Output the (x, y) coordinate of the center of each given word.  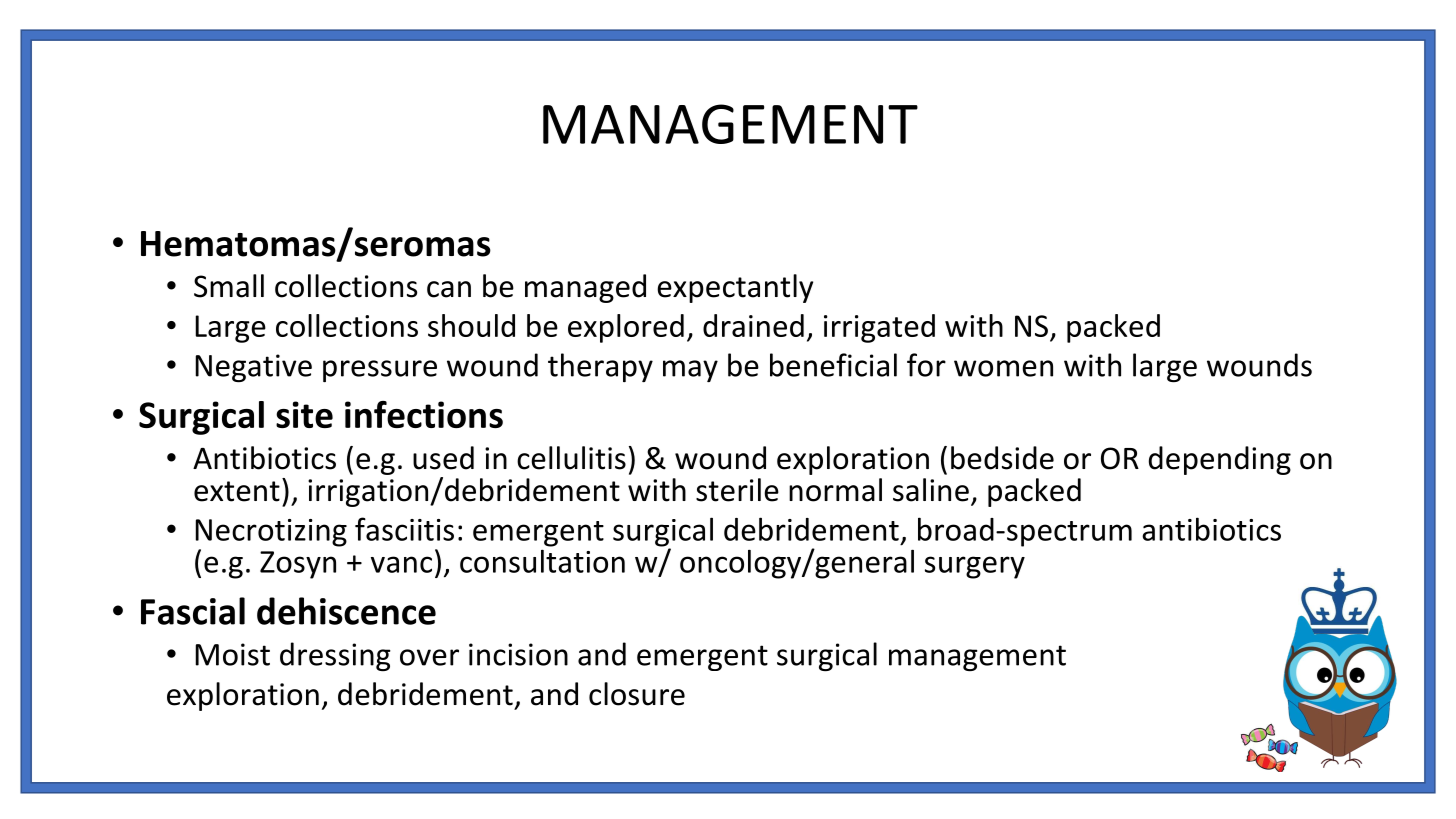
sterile (737, 490)
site (304, 414)
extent (237, 491)
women (1003, 368)
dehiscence (346, 611)
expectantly (735, 288)
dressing (335, 656)
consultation (542, 561)
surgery (975, 567)
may (690, 371)
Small (229, 286)
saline (931, 490)
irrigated (879, 328)
